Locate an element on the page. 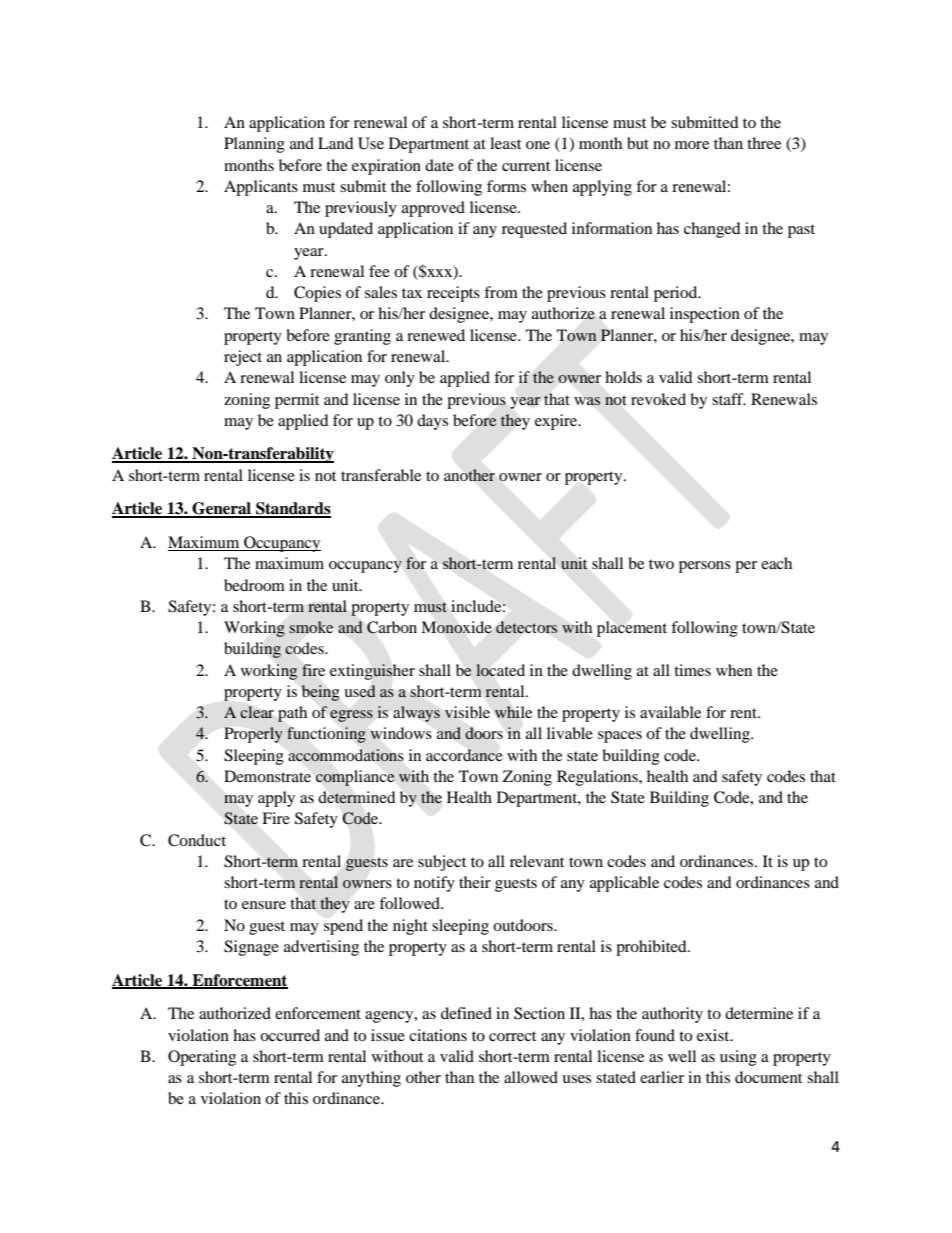  expire is located at coordinates (557, 422).
